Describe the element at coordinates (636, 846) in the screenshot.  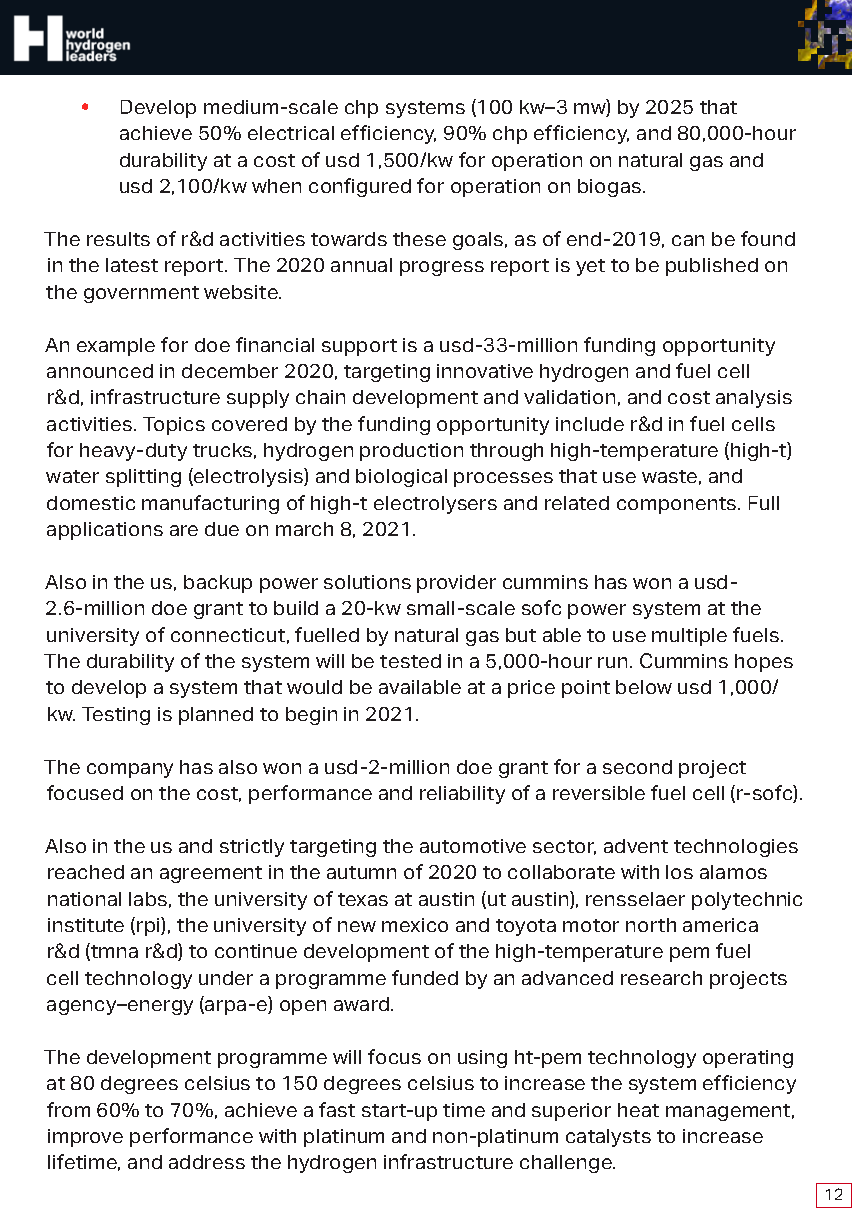
I see `advent` at that location.
